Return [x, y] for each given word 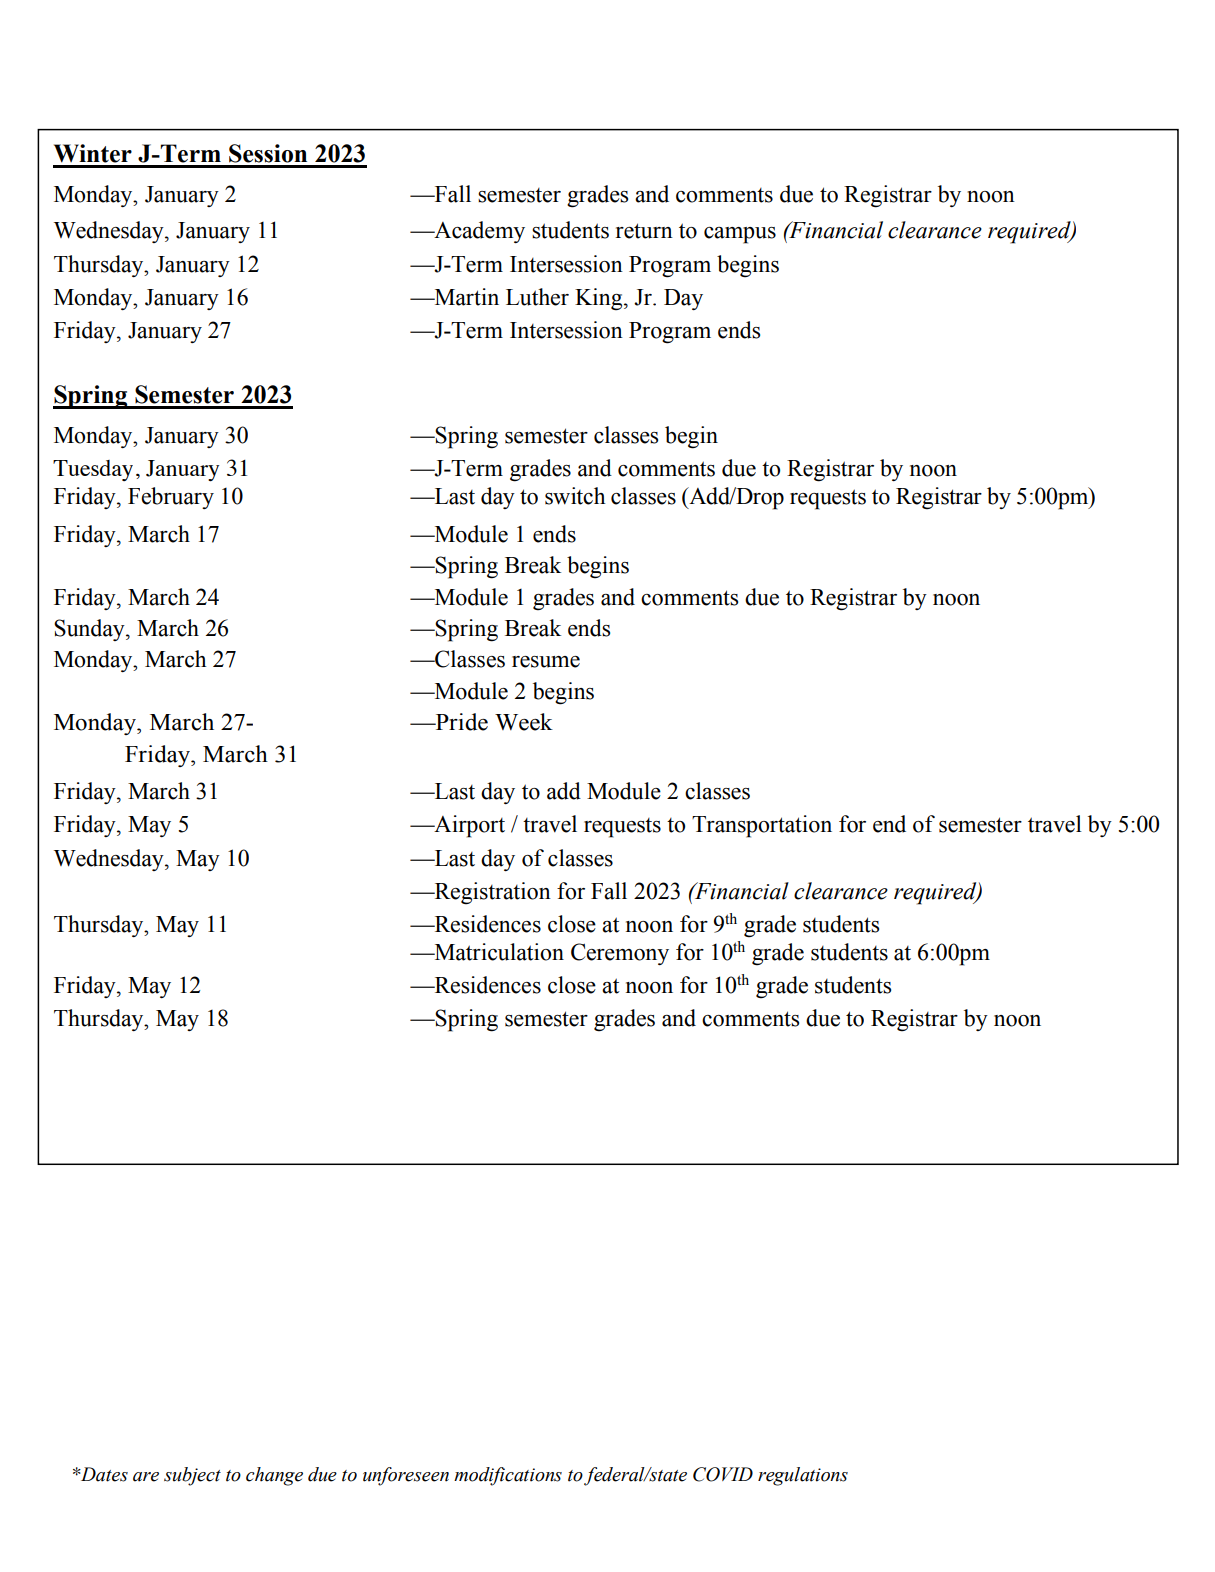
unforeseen [406, 1476]
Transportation [762, 826]
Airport [468, 826]
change [274, 1476]
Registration [491, 893]
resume [546, 662]
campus [740, 235]
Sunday [90, 630]
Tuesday [93, 470]
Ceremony [620, 954]
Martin [465, 297]
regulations [803, 1476]
